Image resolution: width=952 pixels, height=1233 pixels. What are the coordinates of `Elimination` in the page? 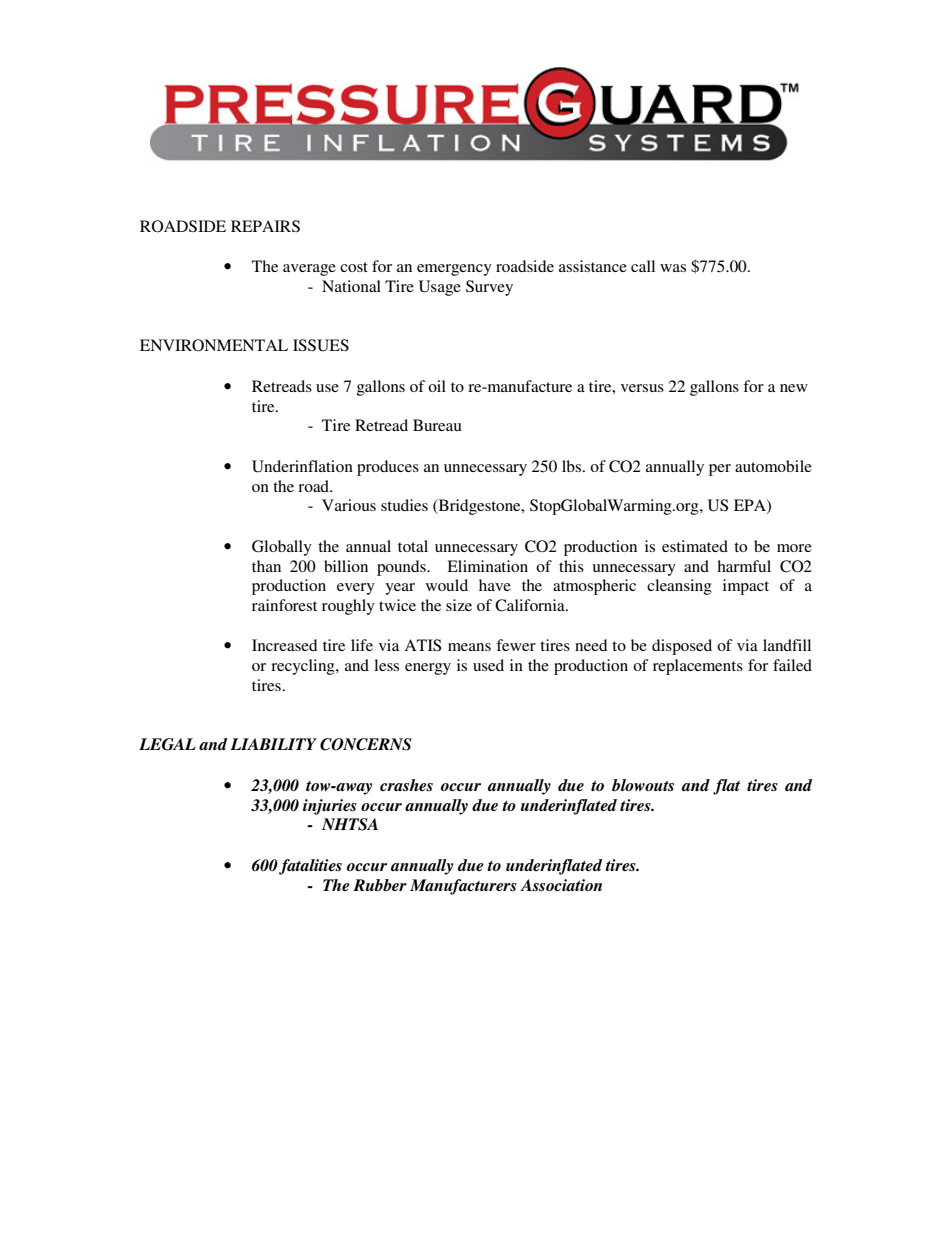 It's located at (487, 566).
